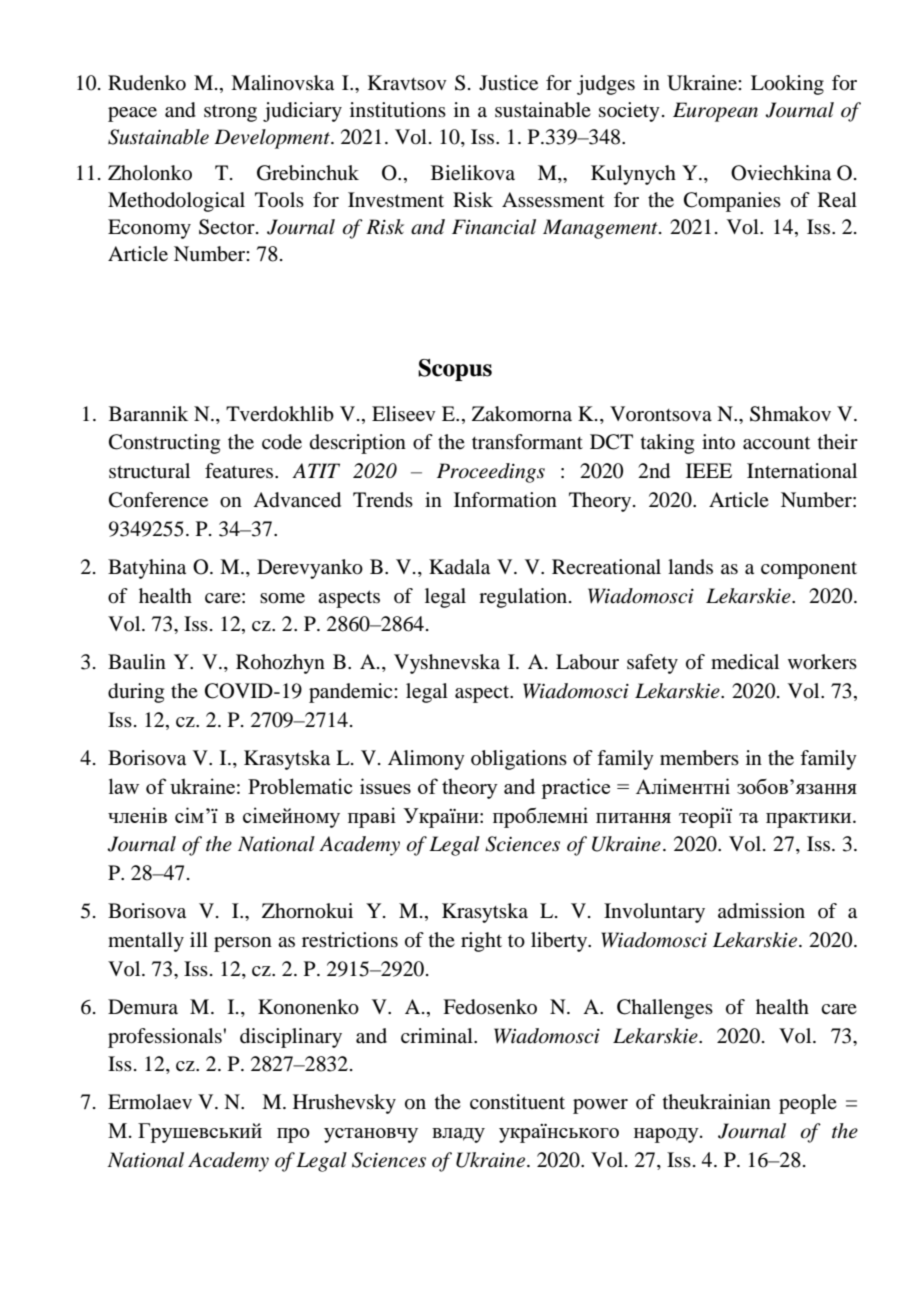 The image size is (924, 1308). I want to click on IEEE, so click(709, 470).
